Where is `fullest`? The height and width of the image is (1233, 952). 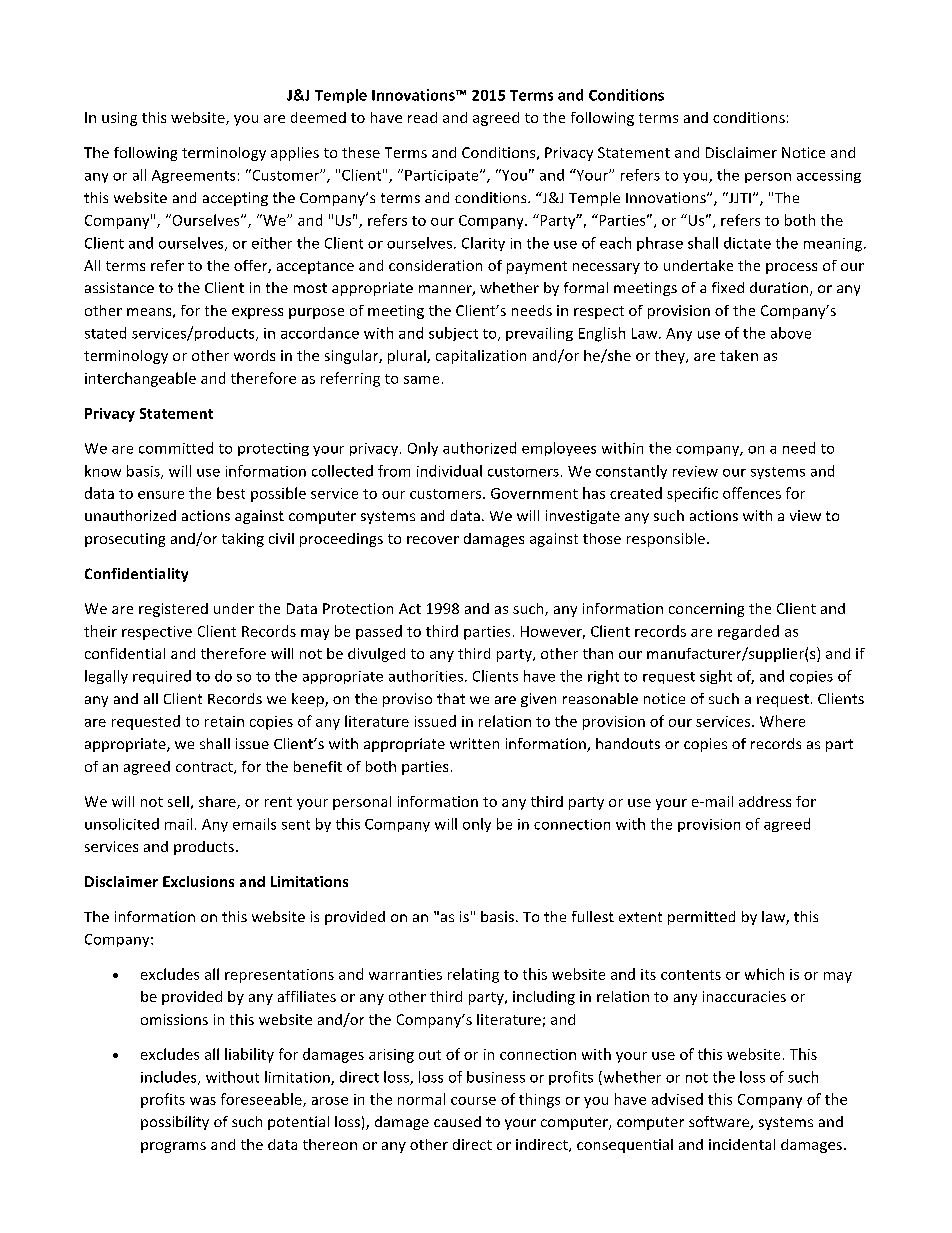
fullest is located at coordinates (593, 916).
